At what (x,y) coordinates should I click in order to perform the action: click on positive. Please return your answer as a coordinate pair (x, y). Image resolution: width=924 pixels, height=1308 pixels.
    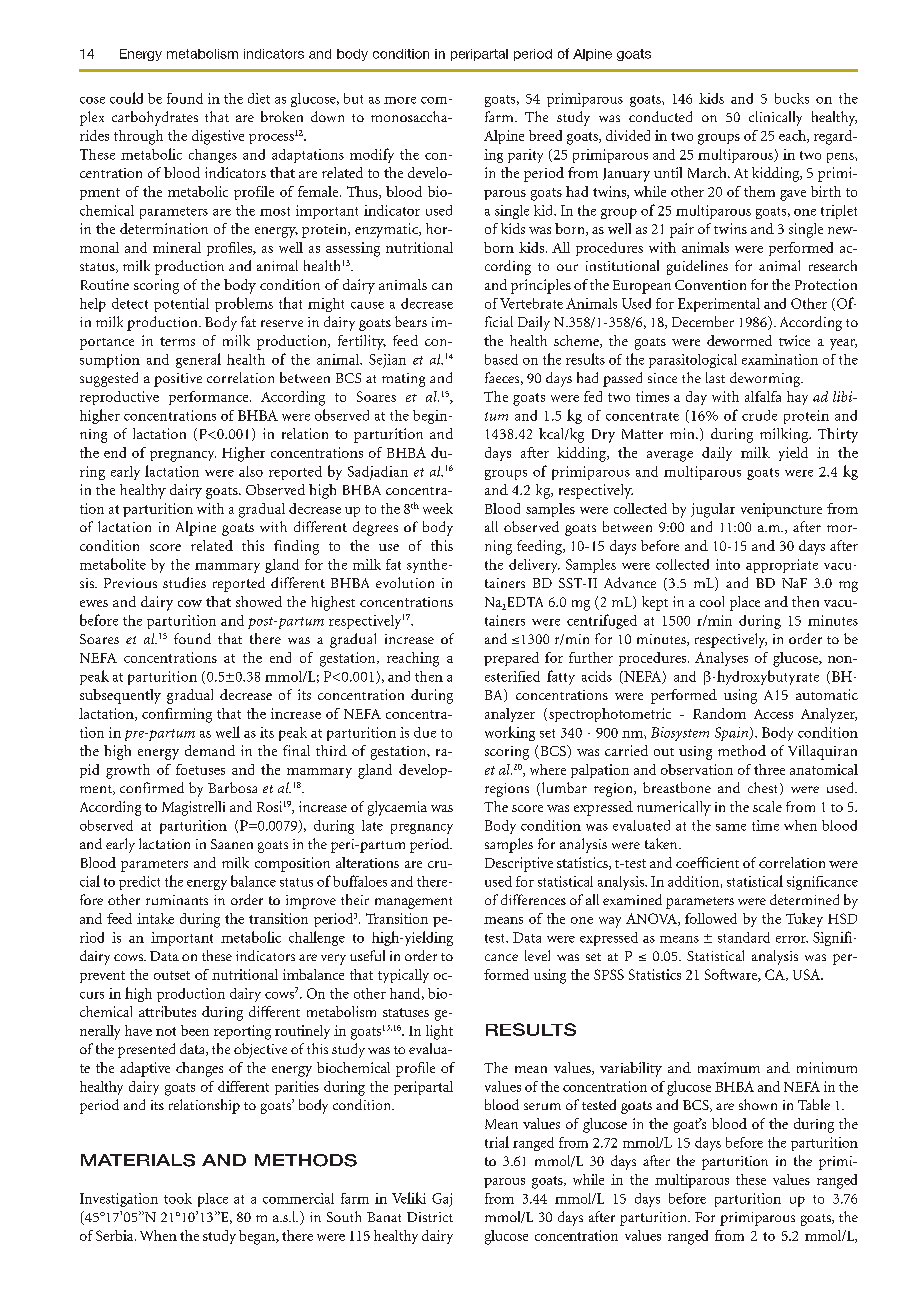
    Looking at the image, I should click on (178, 380).
